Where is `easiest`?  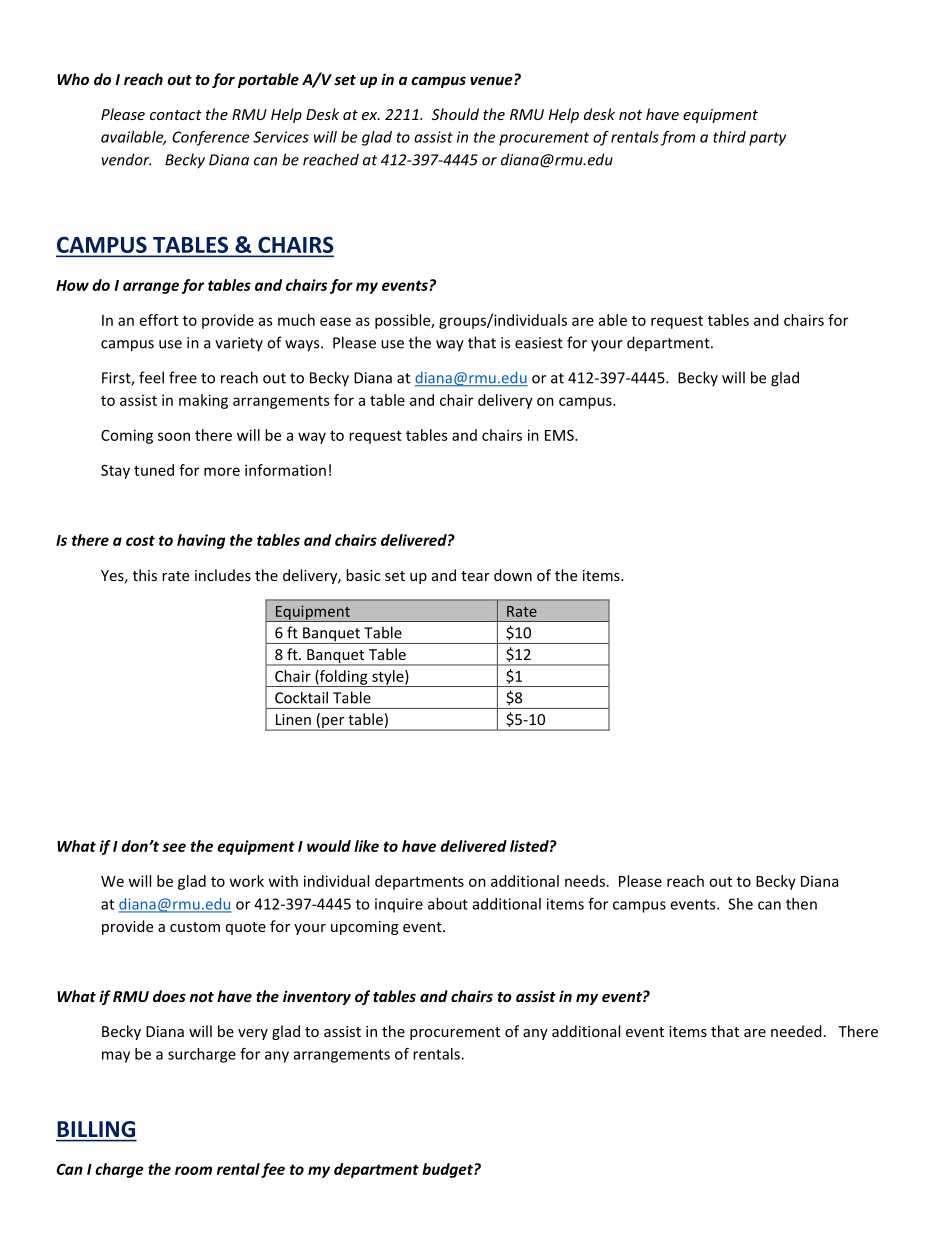 easiest is located at coordinates (539, 343).
